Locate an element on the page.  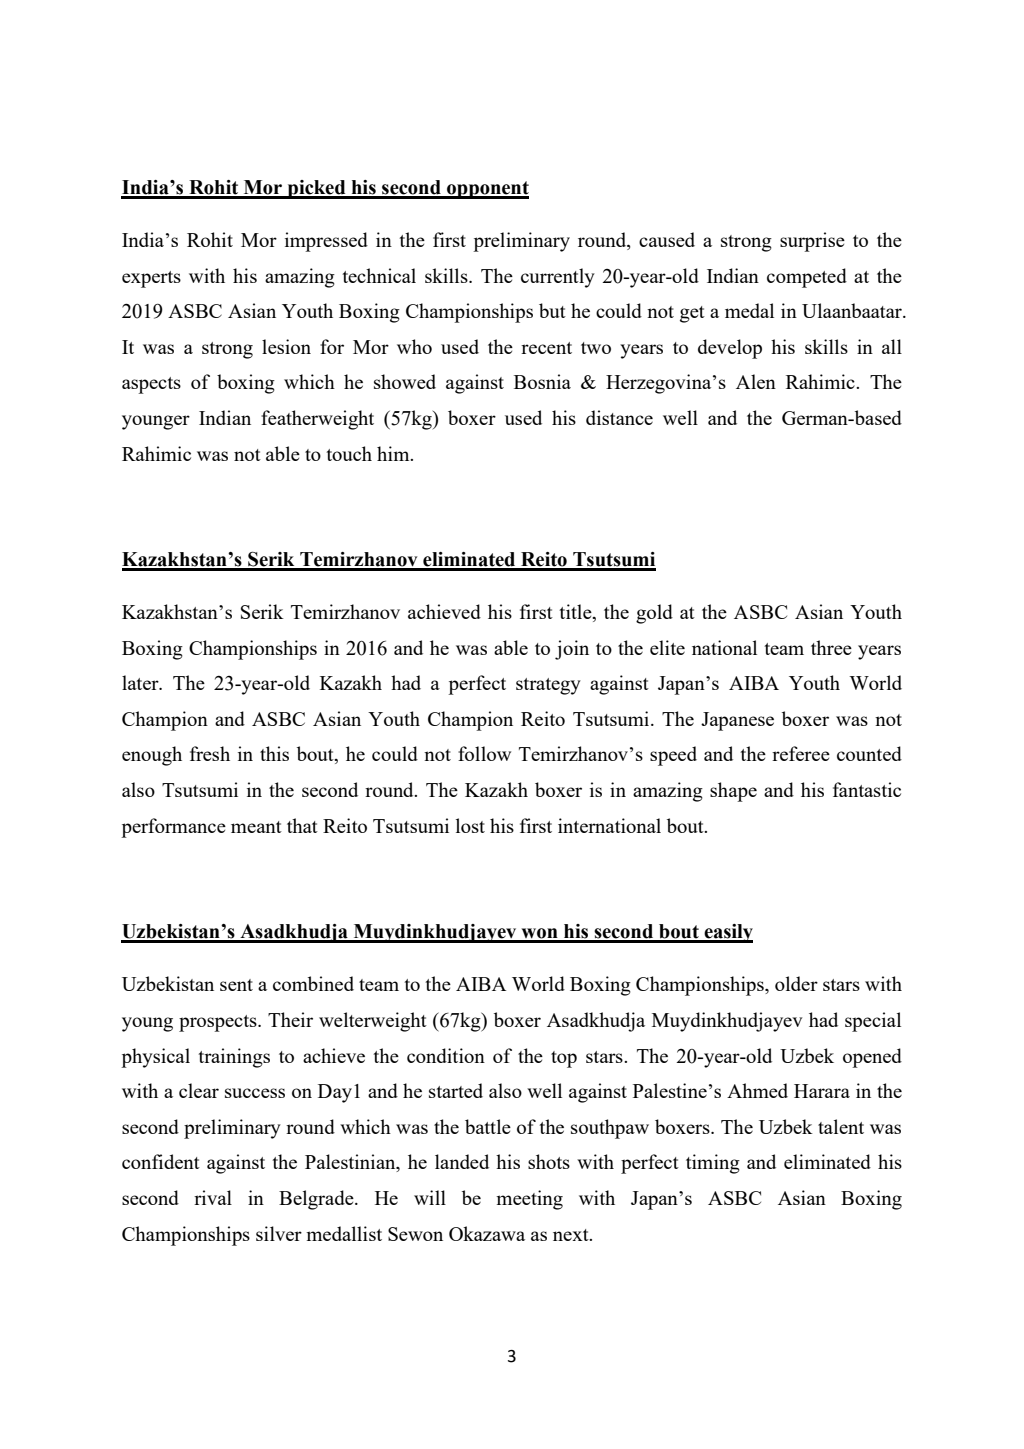
develop is located at coordinates (730, 349).
